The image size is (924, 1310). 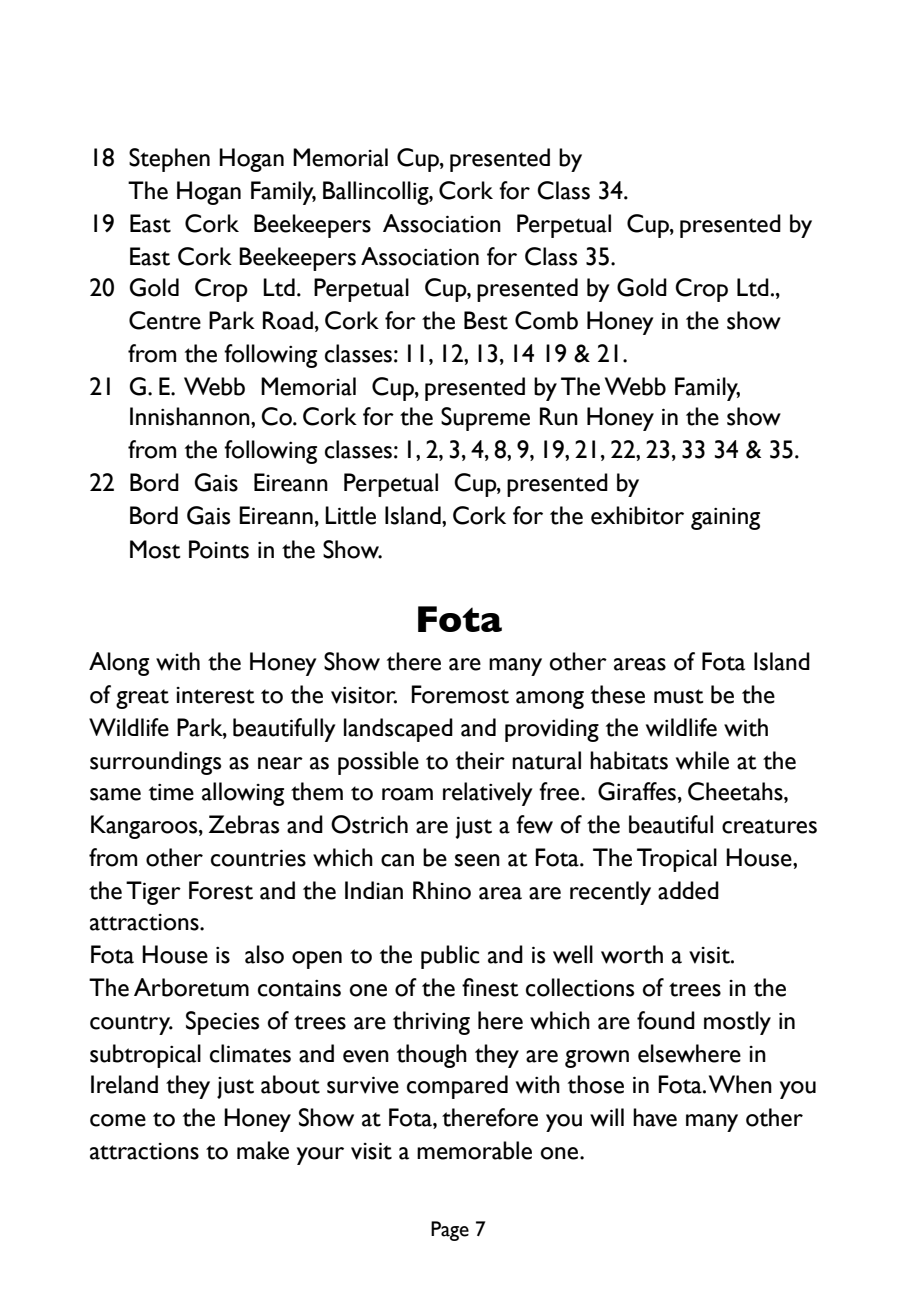 What do you see at coordinates (546, 320) in the page?
I see `Comb` at bounding box center [546, 320].
